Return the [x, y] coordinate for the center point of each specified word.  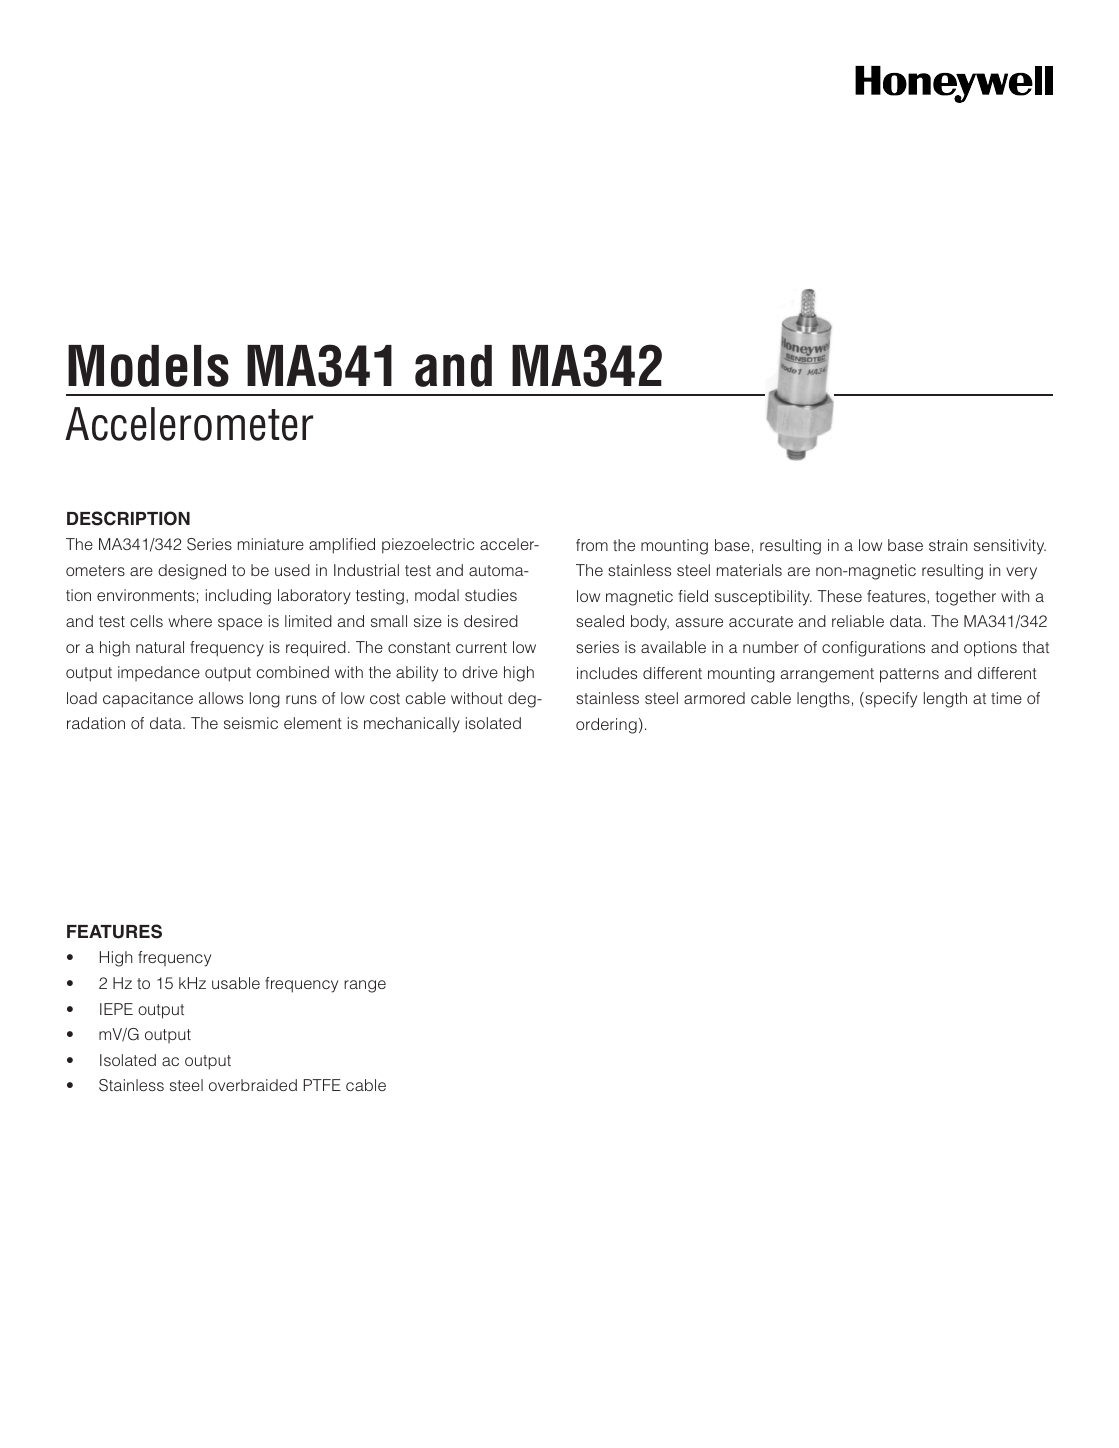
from [592, 545]
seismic [251, 723]
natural [160, 647]
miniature [271, 544]
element [313, 723]
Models [148, 366]
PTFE [322, 1085]
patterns [909, 675]
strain [948, 545]
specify [890, 700]
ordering [606, 726]
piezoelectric [428, 546]
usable [236, 983]
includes [607, 673]
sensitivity [1010, 547]
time [1006, 698]
